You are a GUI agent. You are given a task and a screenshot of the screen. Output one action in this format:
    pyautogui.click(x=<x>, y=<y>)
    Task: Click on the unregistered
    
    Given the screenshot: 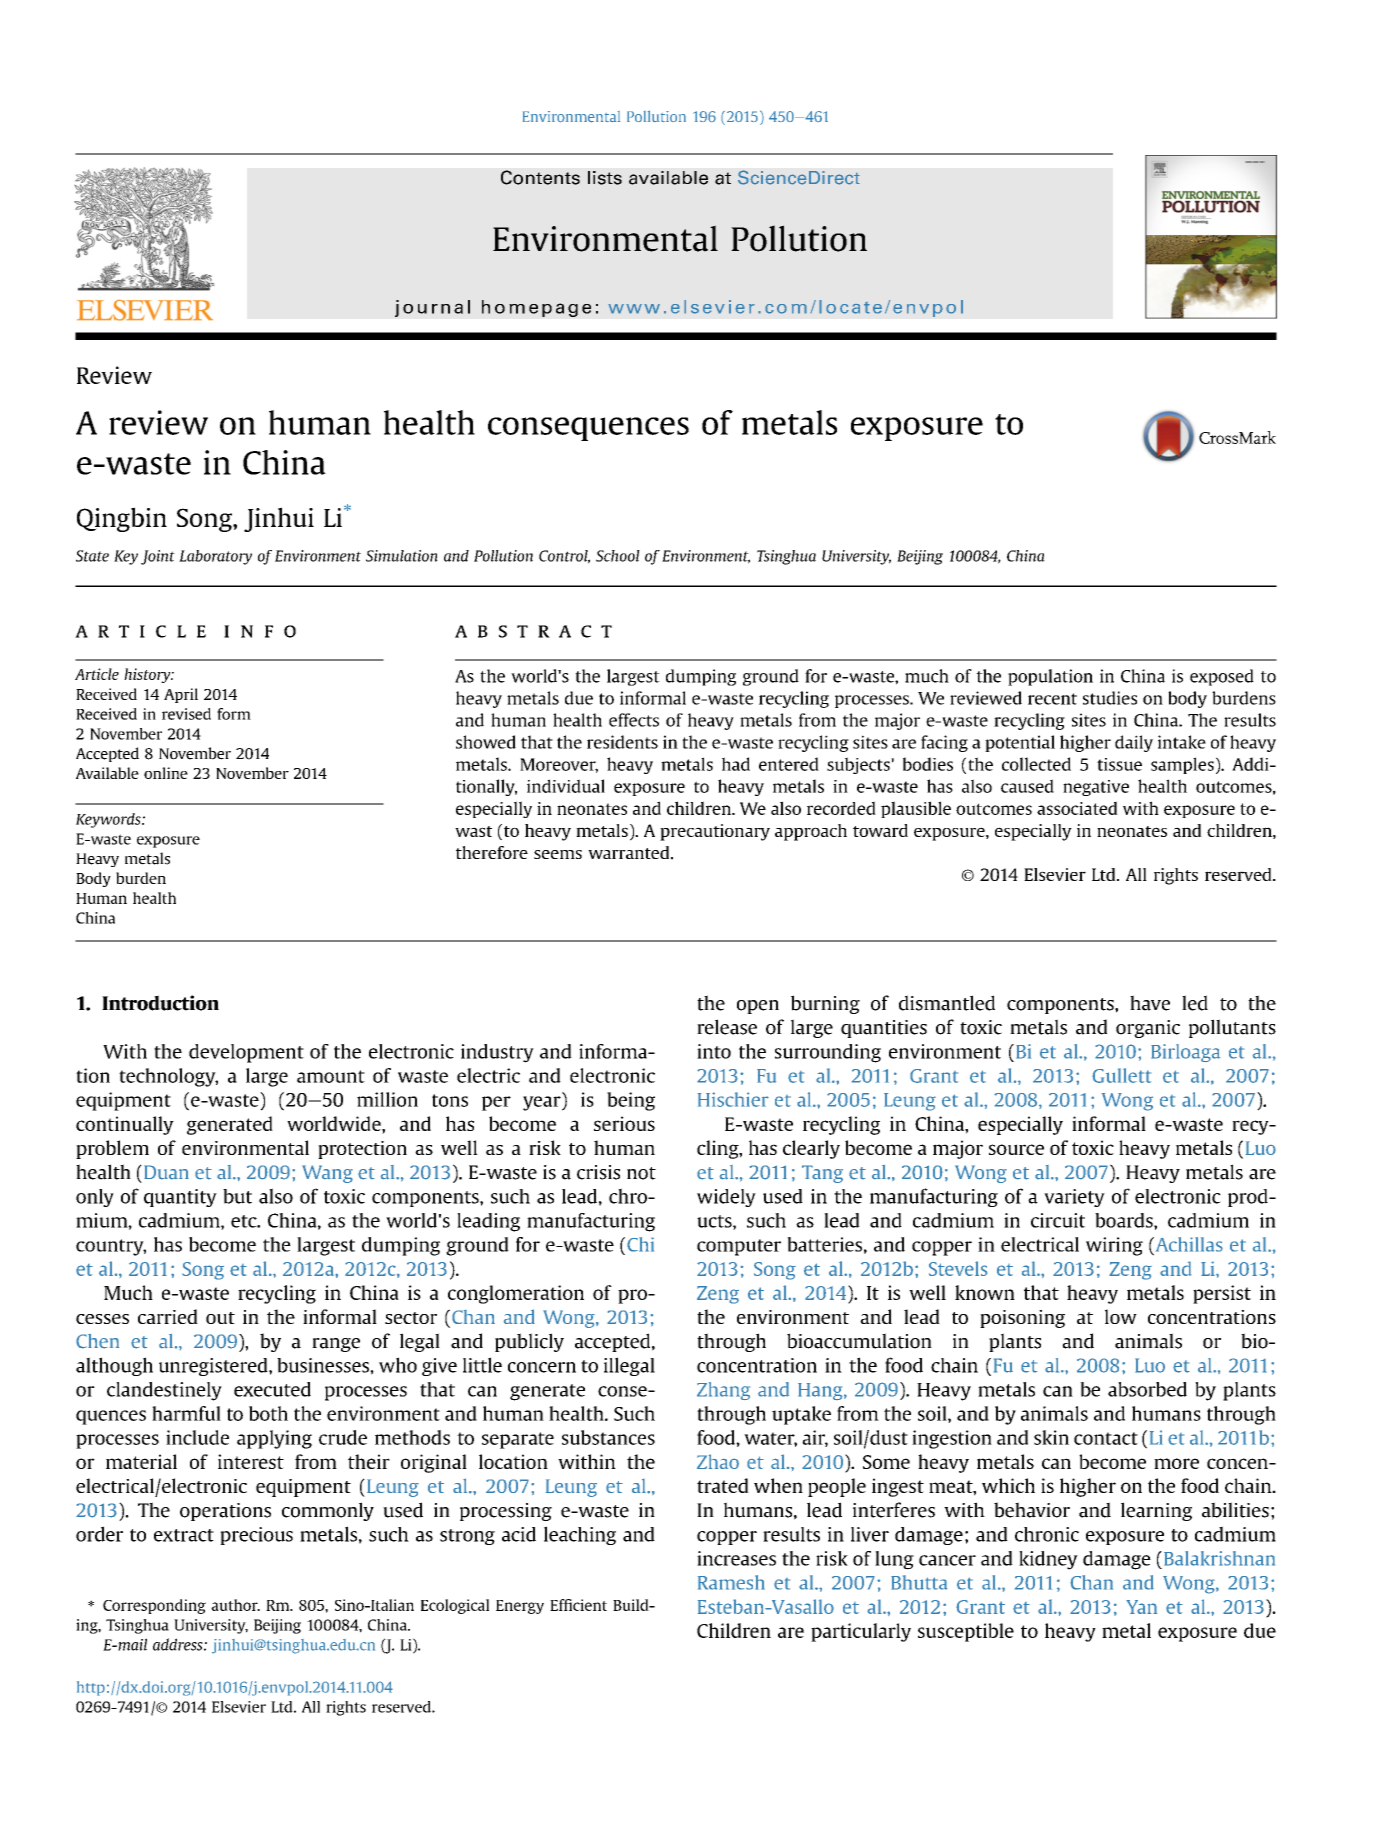 What is the action you would take?
    pyautogui.click(x=214, y=1367)
